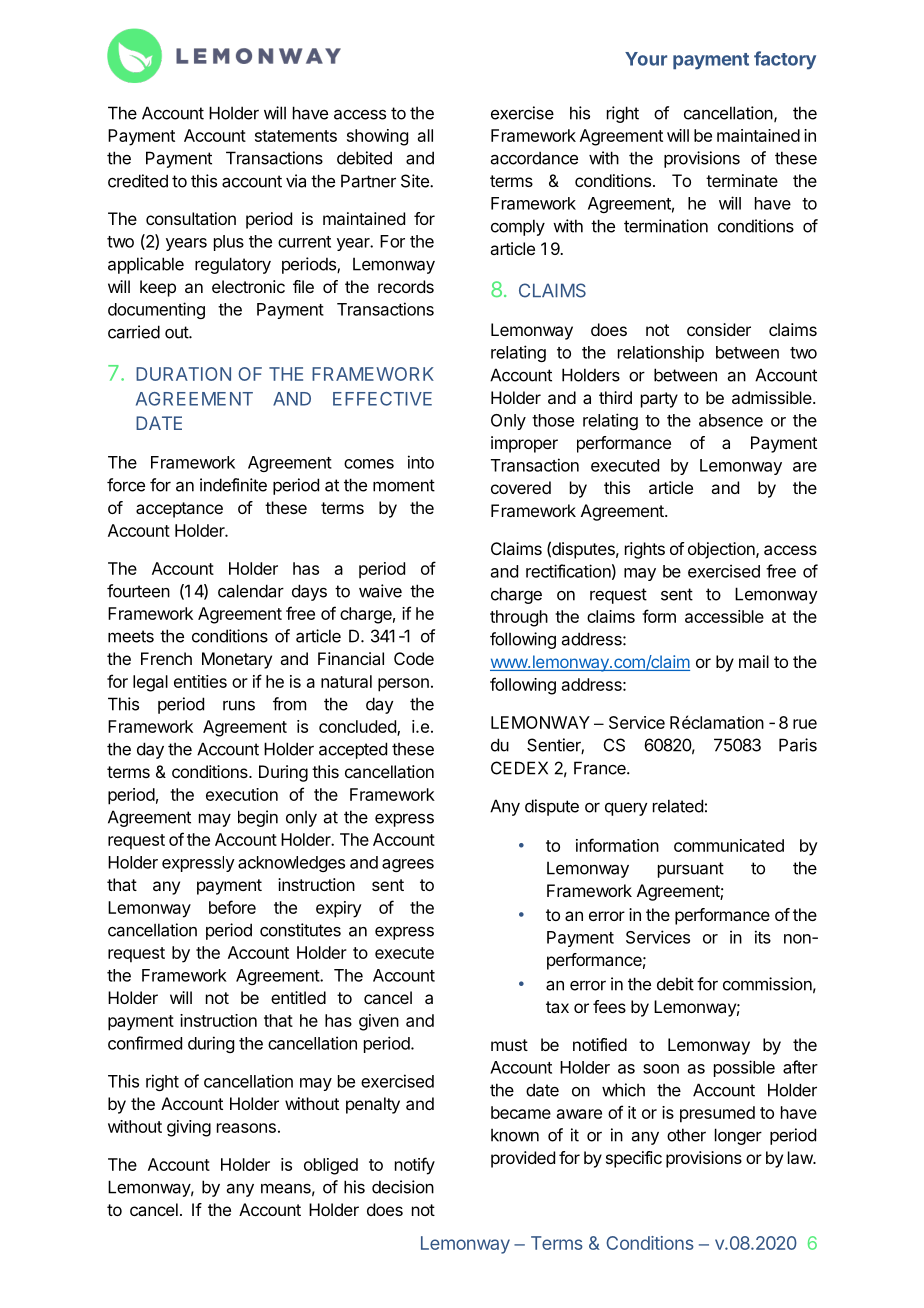 The width and height of the image is (924, 1308). What do you see at coordinates (798, 745) in the image?
I see `Paris` at bounding box center [798, 745].
